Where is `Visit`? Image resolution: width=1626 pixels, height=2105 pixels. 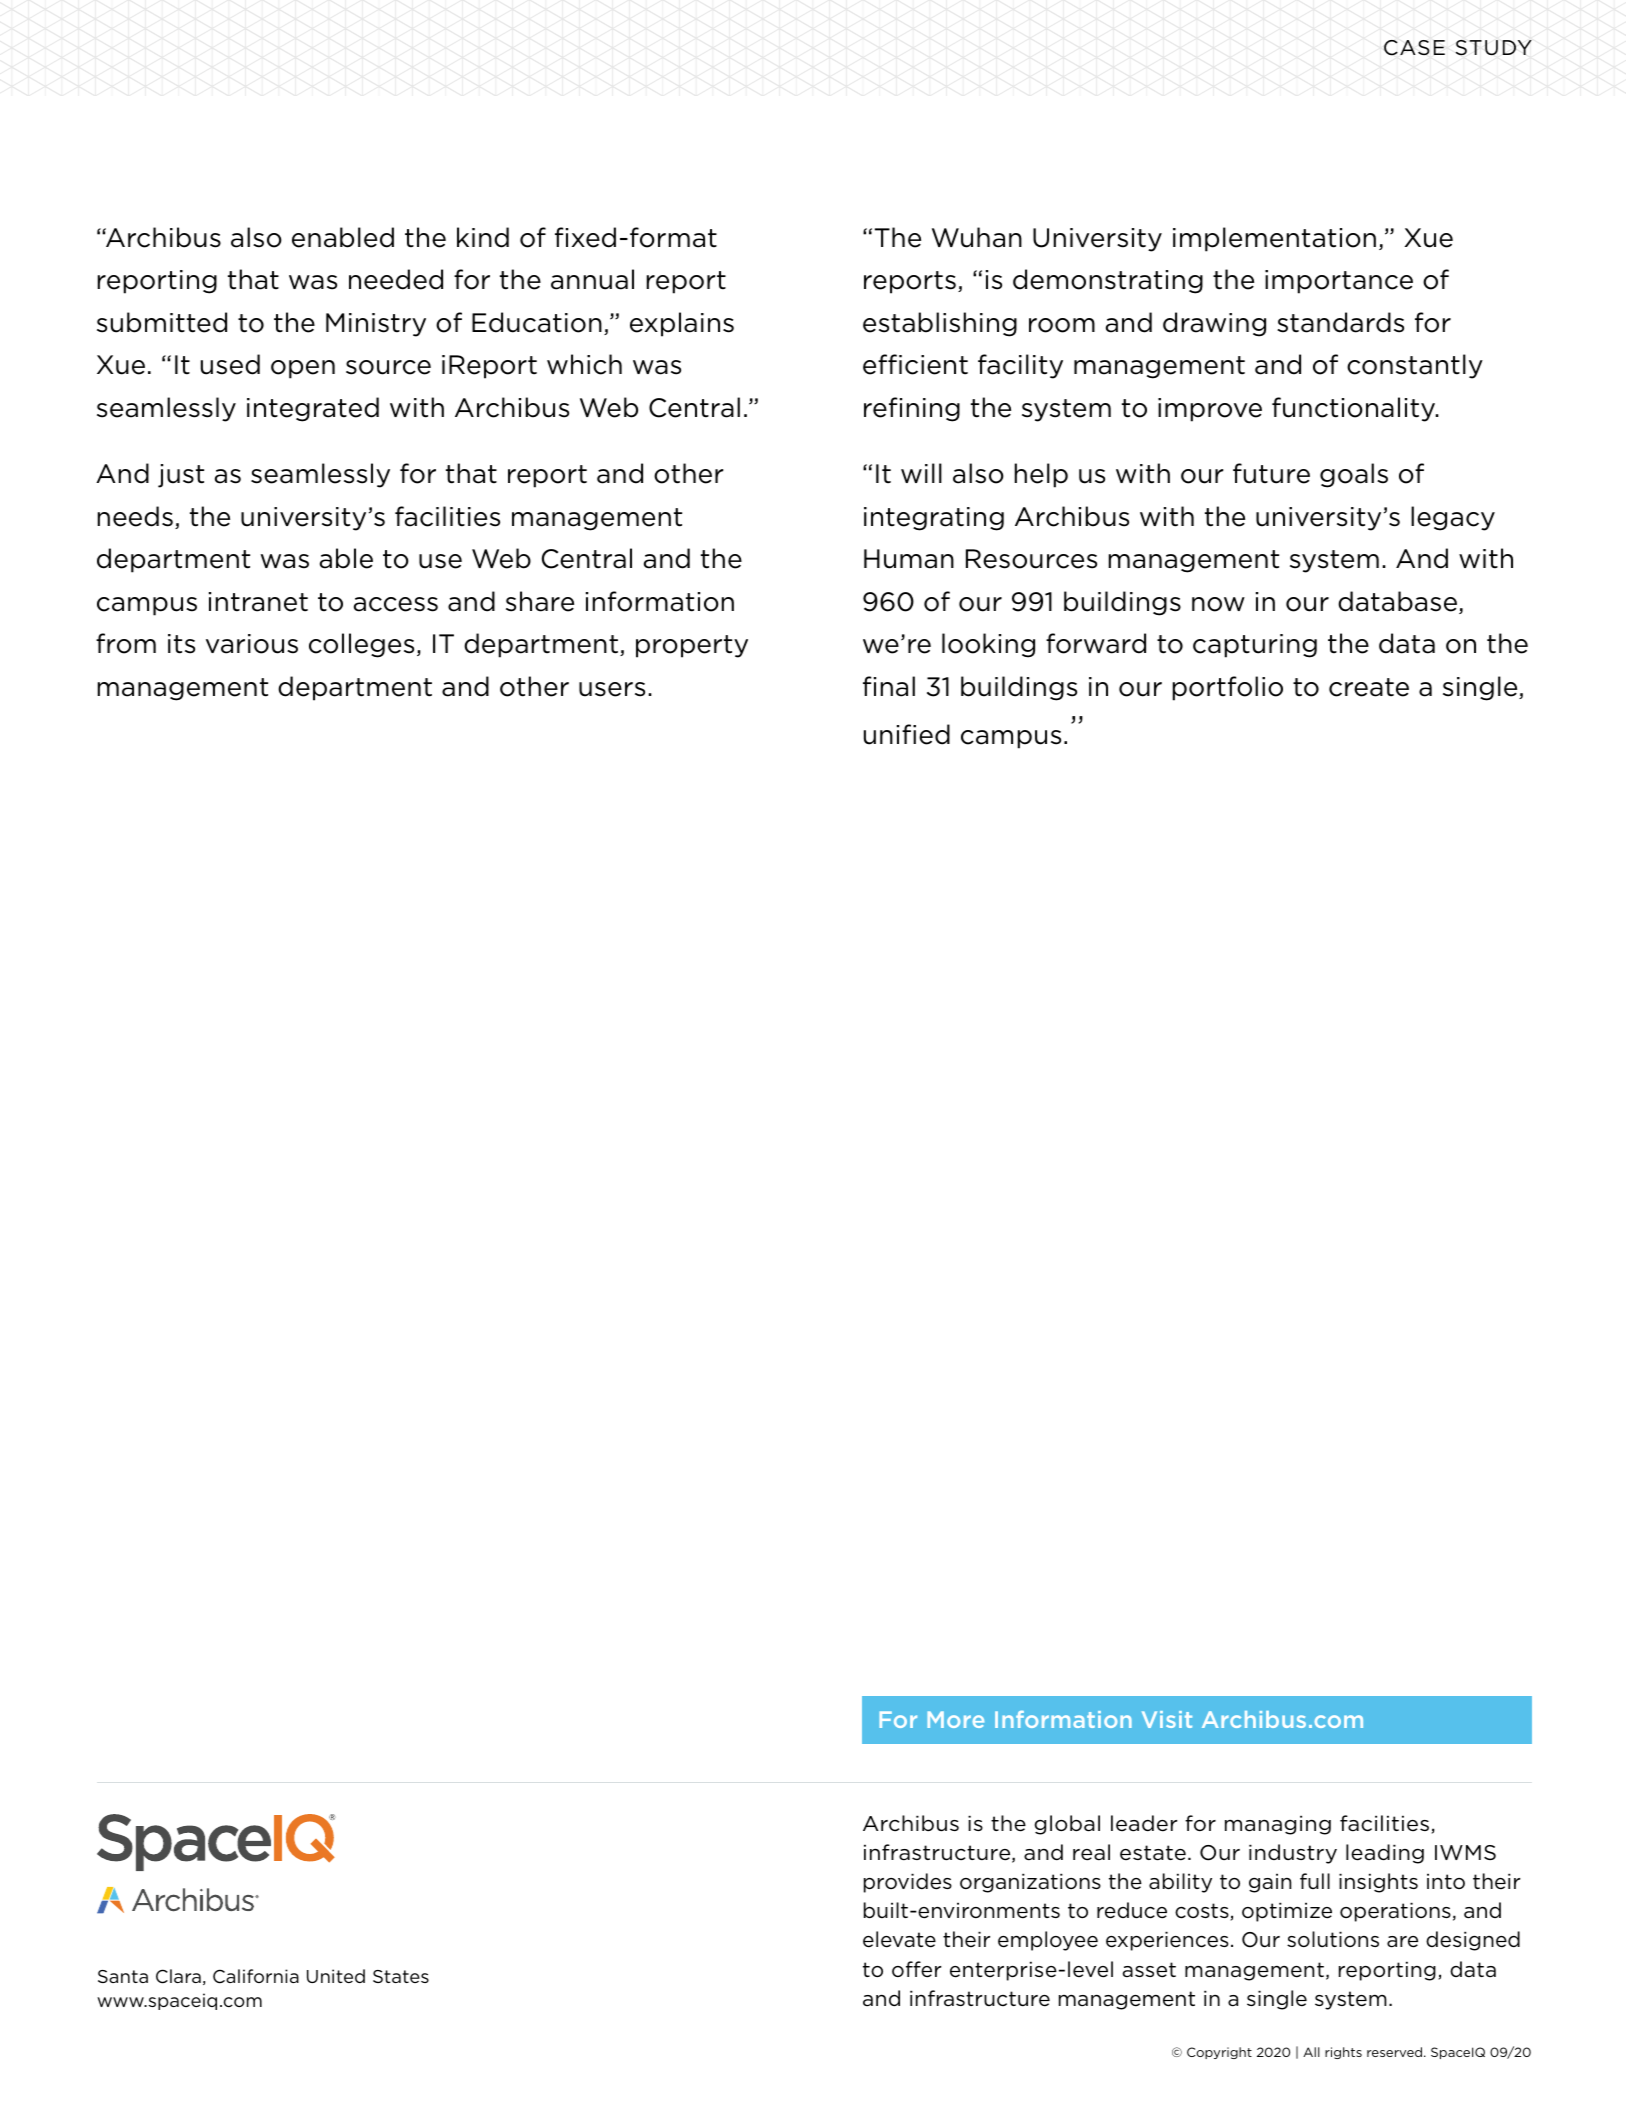 Visit is located at coordinates (1167, 1719).
